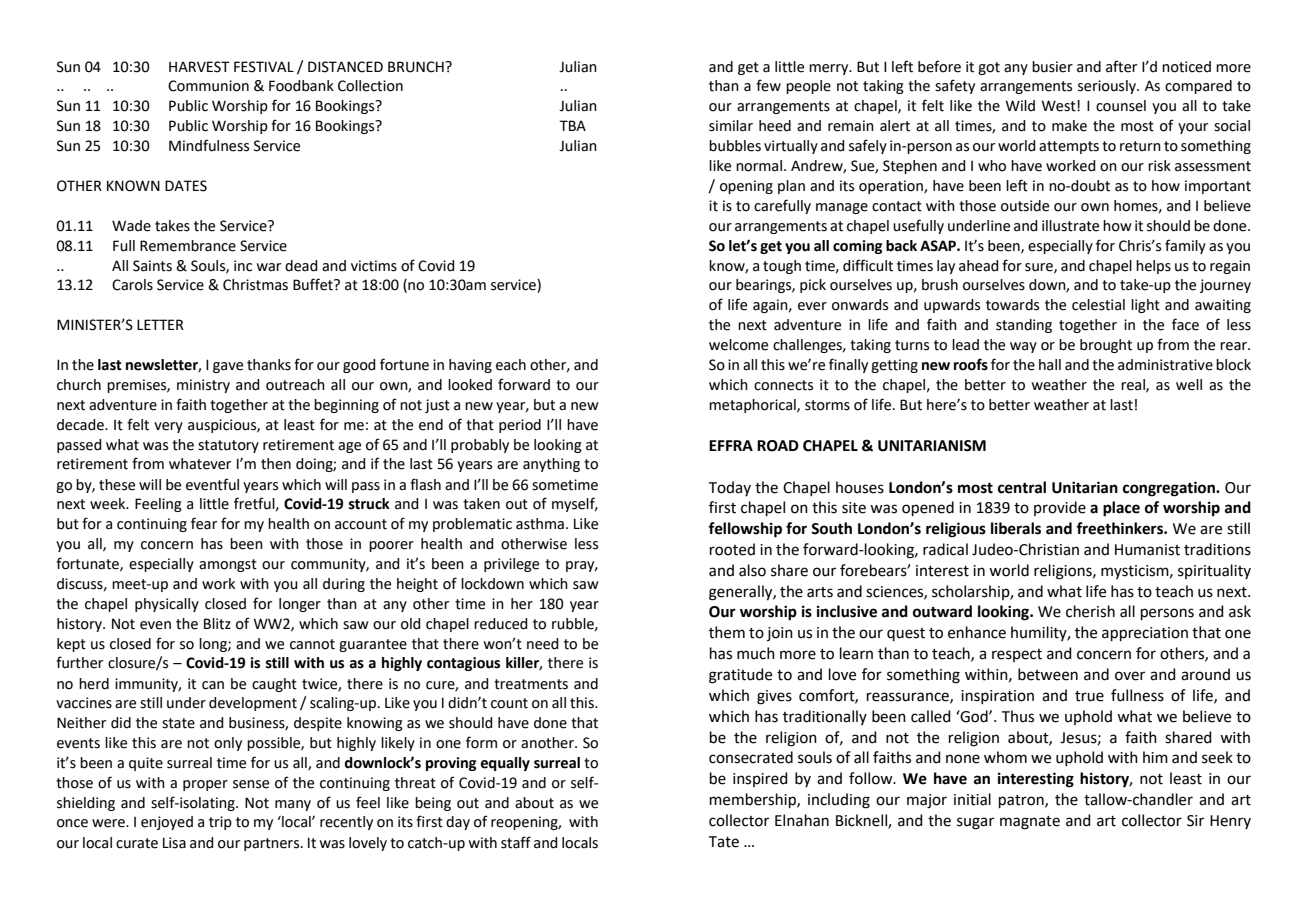 Image resolution: width=1308 pixels, height=924 pixels. What do you see at coordinates (1165, 365) in the document?
I see `administrative` at bounding box center [1165, 365].
